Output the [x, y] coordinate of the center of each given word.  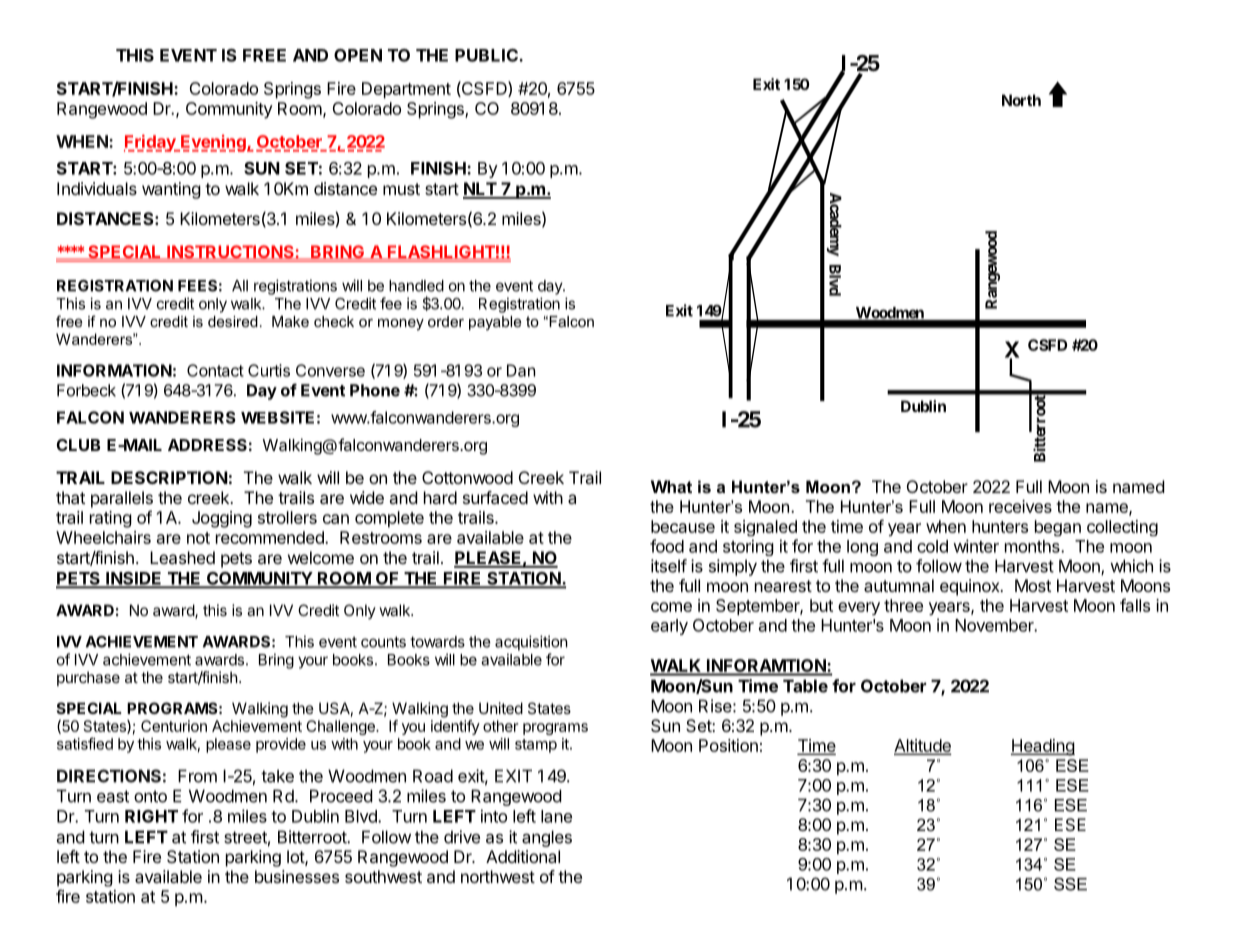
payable [495, 323]
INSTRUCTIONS [230, 252]
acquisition [531, 643]
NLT [481, 190]
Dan [521, 370]
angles [547, 838]
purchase [88, 678]
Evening [213, 143]
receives [1020, 506]
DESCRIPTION [169, 477]
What [671, 486]
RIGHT [151, 816]
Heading [1043, 747]
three [903, 605]
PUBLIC [487, 55]
